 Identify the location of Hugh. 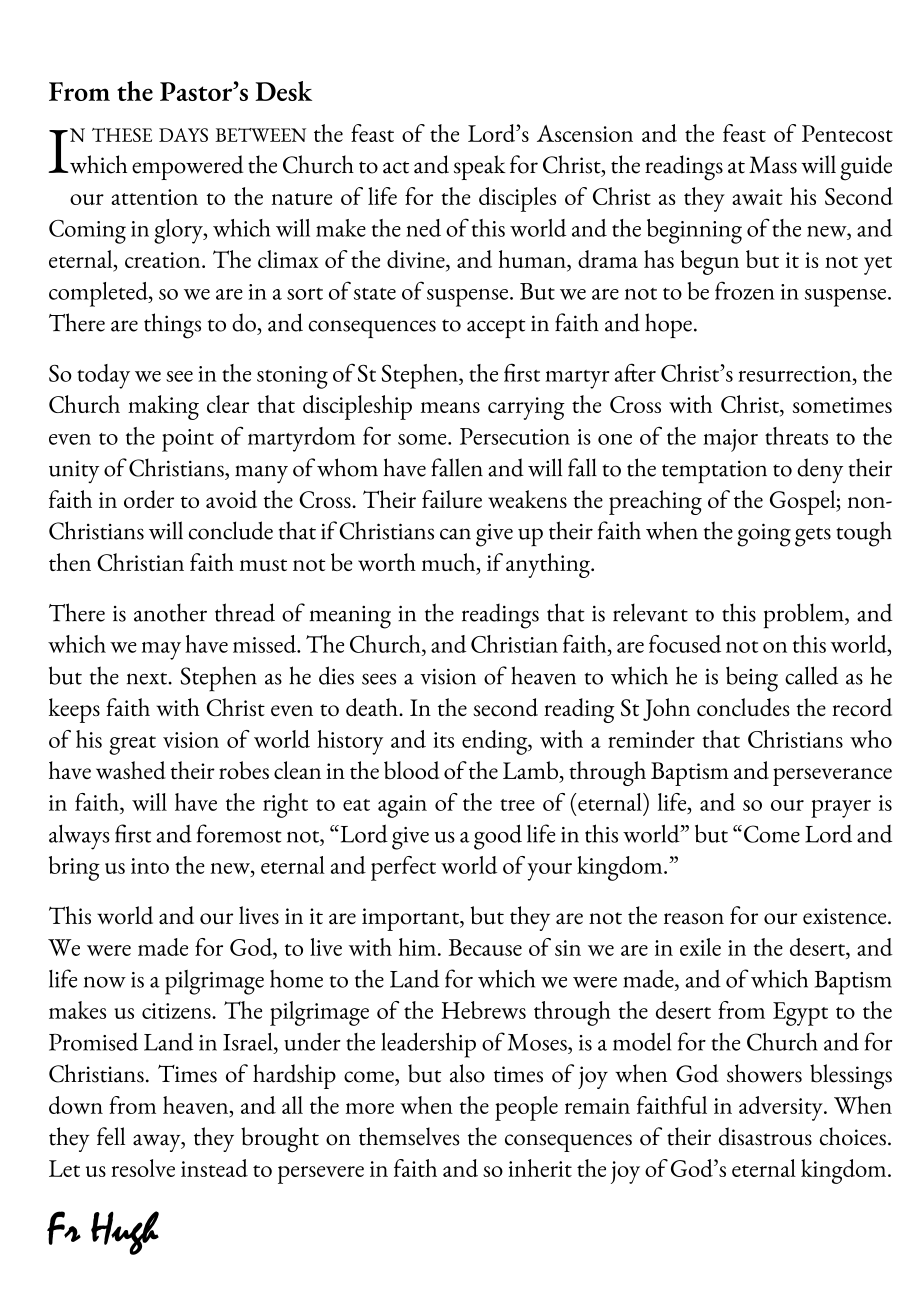
(125, 1233).
